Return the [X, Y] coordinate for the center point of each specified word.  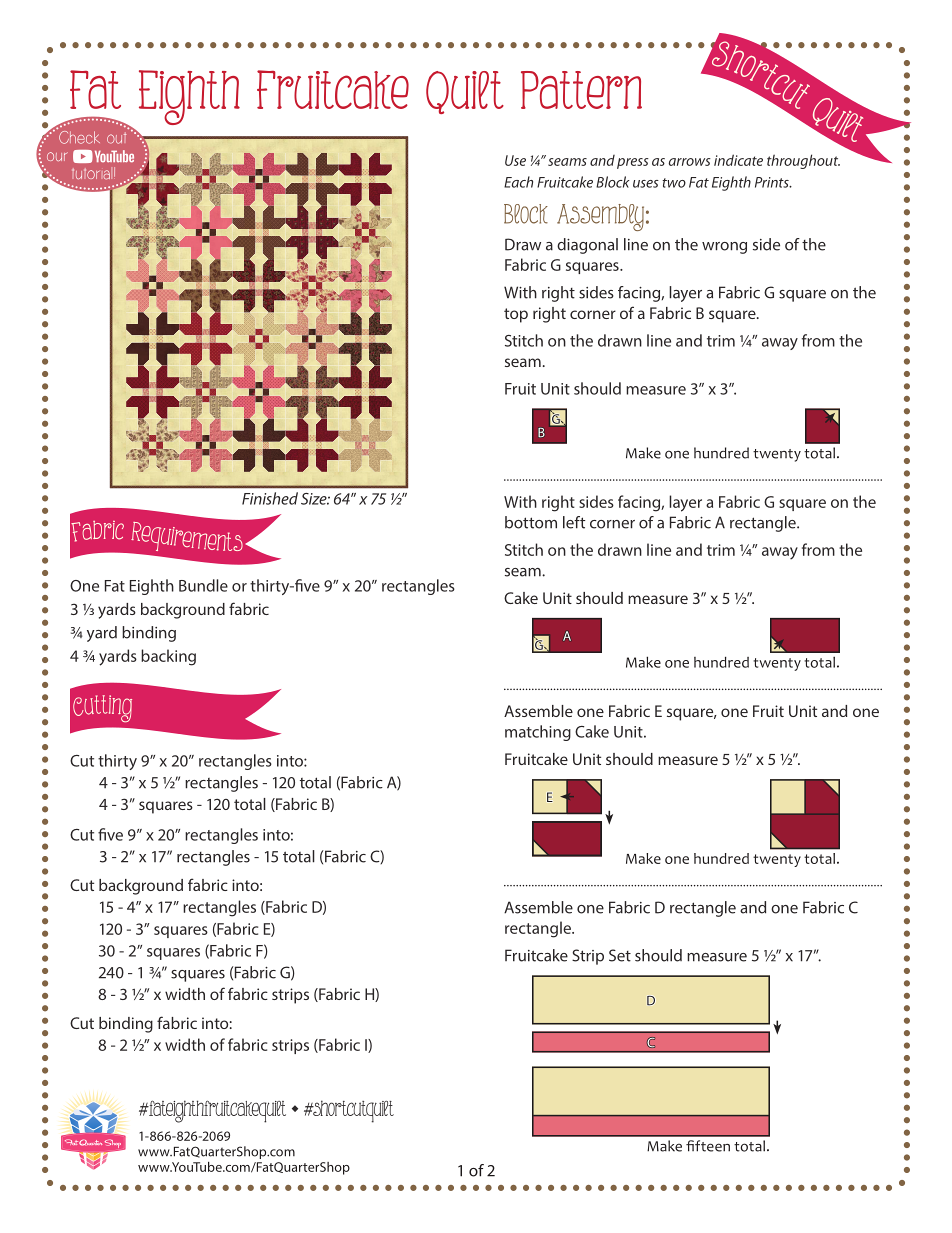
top [516, 315]
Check [78, 136]
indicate [738, 160]
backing [168, 657]
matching [538, 733]
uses [646, 184]
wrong [724, 248]
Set [620, 955]
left [574, 522]
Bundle [203, 585]
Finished [270, 498]
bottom [531, 522]
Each [518, 182]
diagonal [587, 246]
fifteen [708, 1146]
